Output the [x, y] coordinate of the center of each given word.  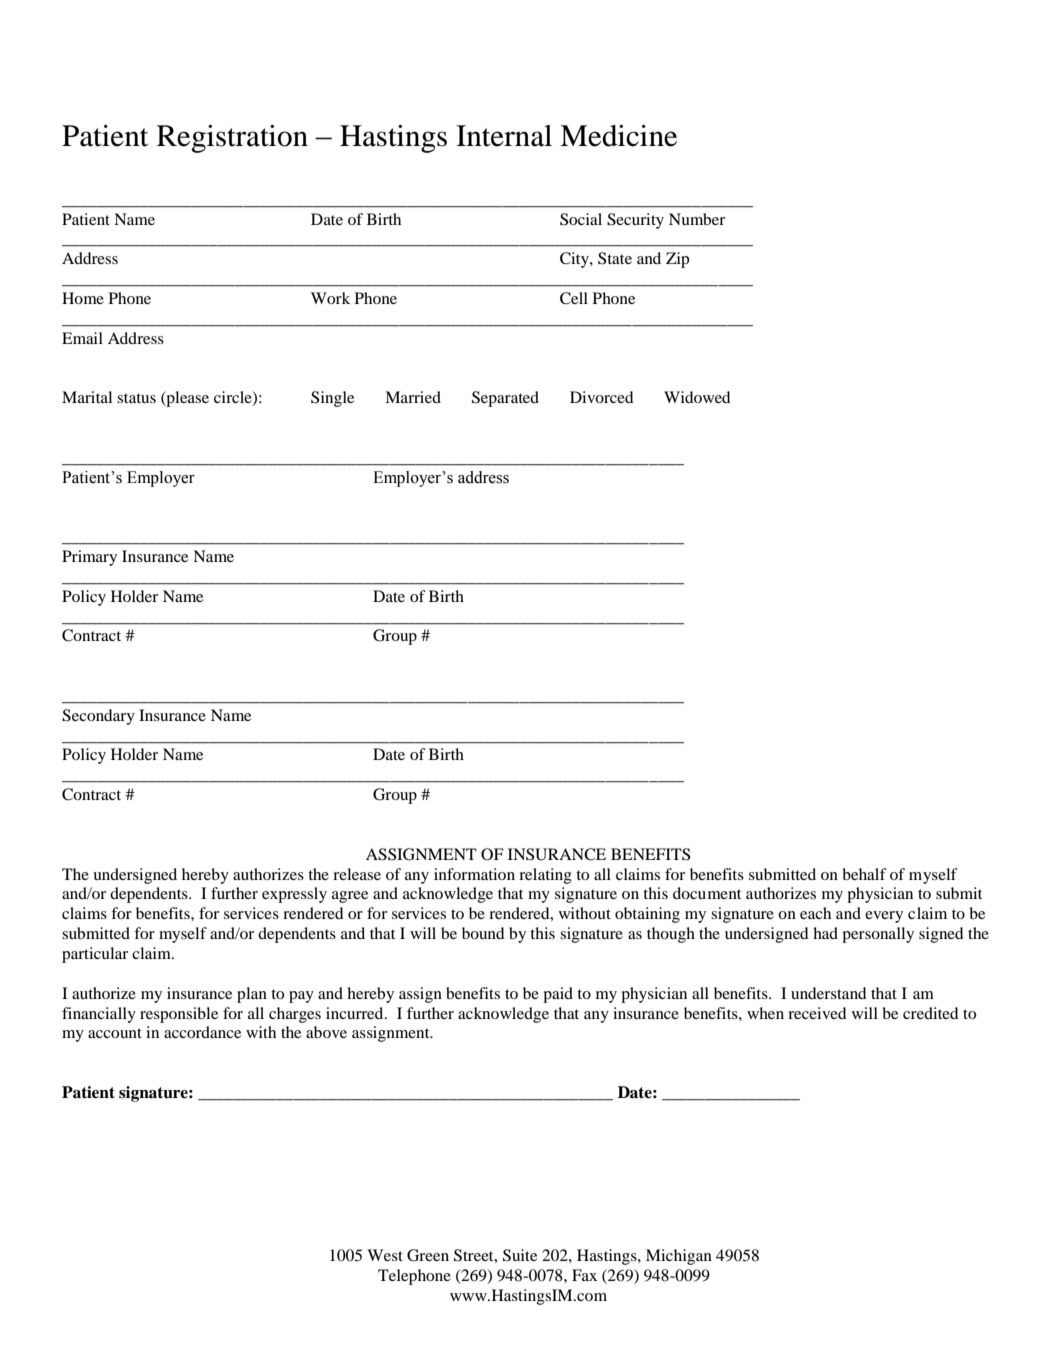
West [385, 1255]
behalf [864, 874]
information [474, 874]
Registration [232, 139]
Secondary [98, 717]
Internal [504, 136]
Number [697, 219]
